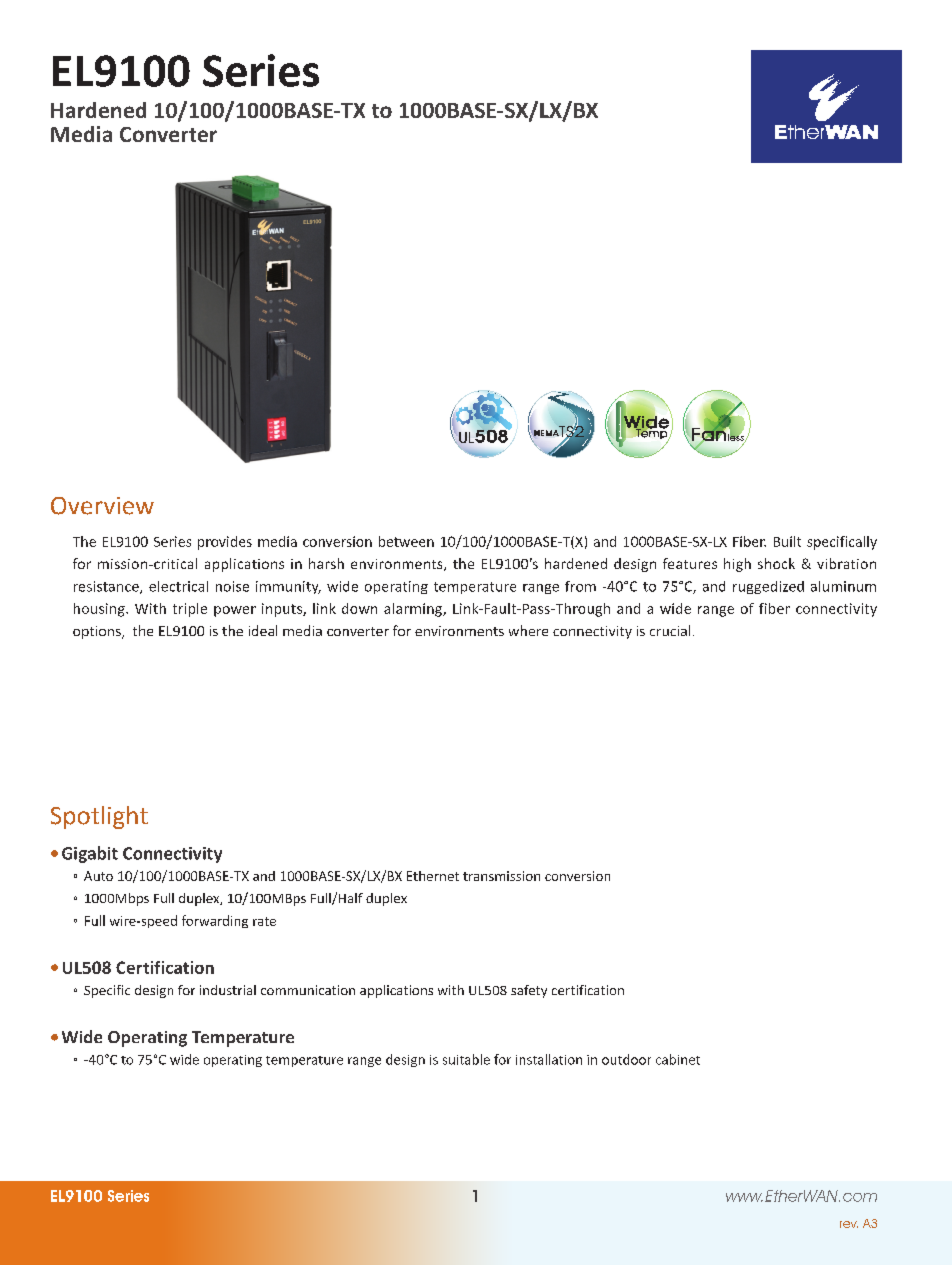 The width and height of the screenshot is (952, 1265). I want to click on suitable, so click(466, 1059).
